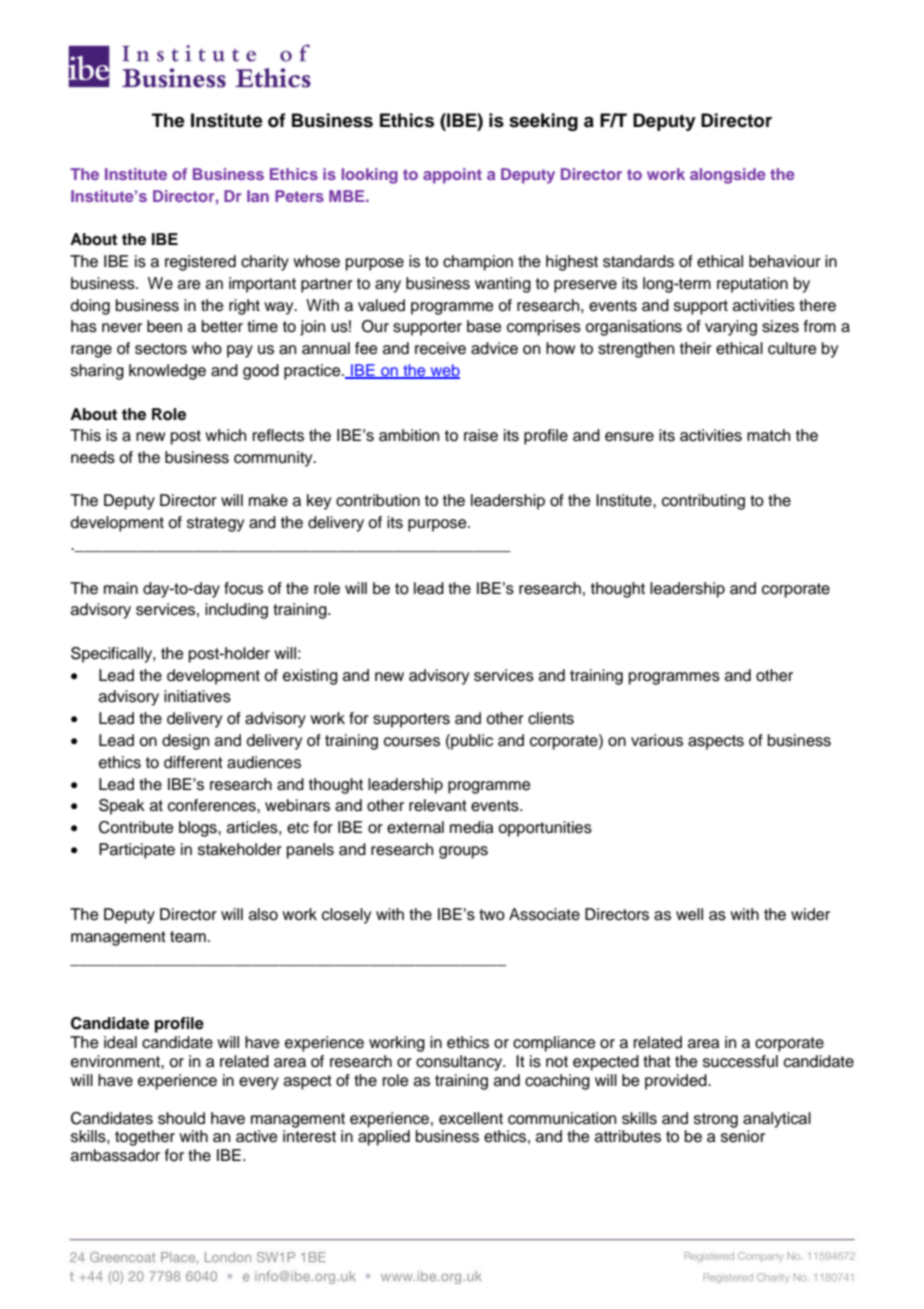 This screenshot has width=924, height=1309. I want to click on behaviour, so click(785, 261).
